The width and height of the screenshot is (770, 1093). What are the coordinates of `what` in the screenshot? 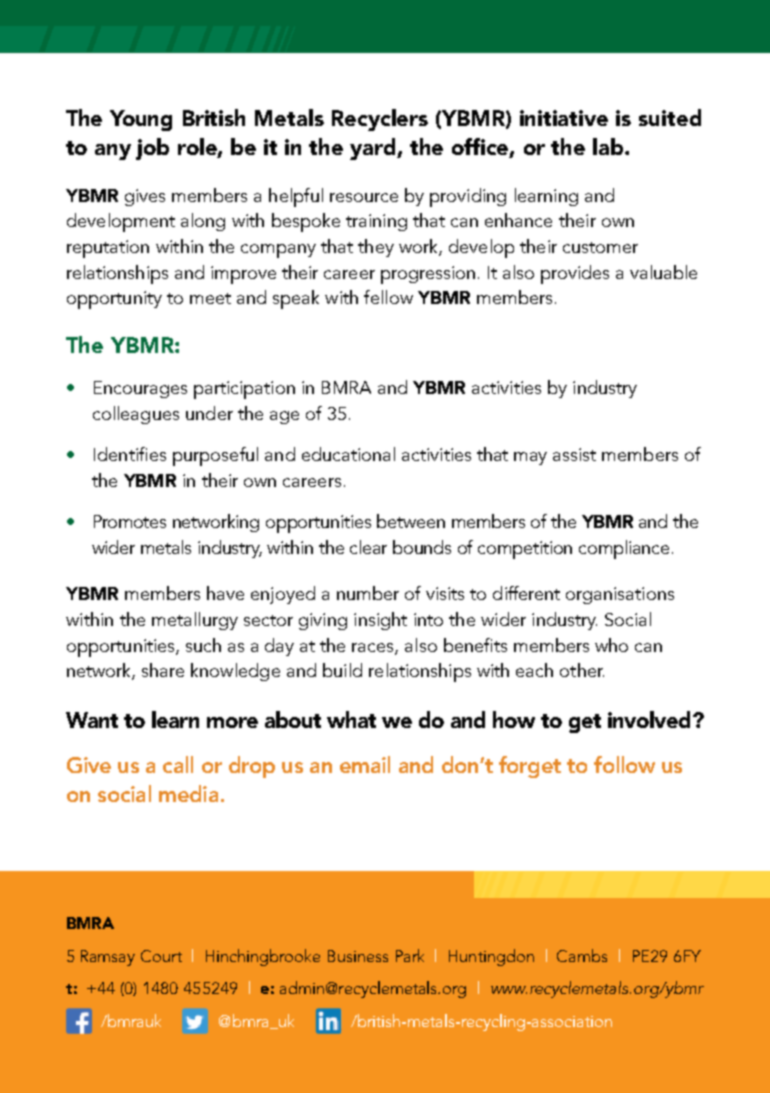 It's located at (351, 719).
